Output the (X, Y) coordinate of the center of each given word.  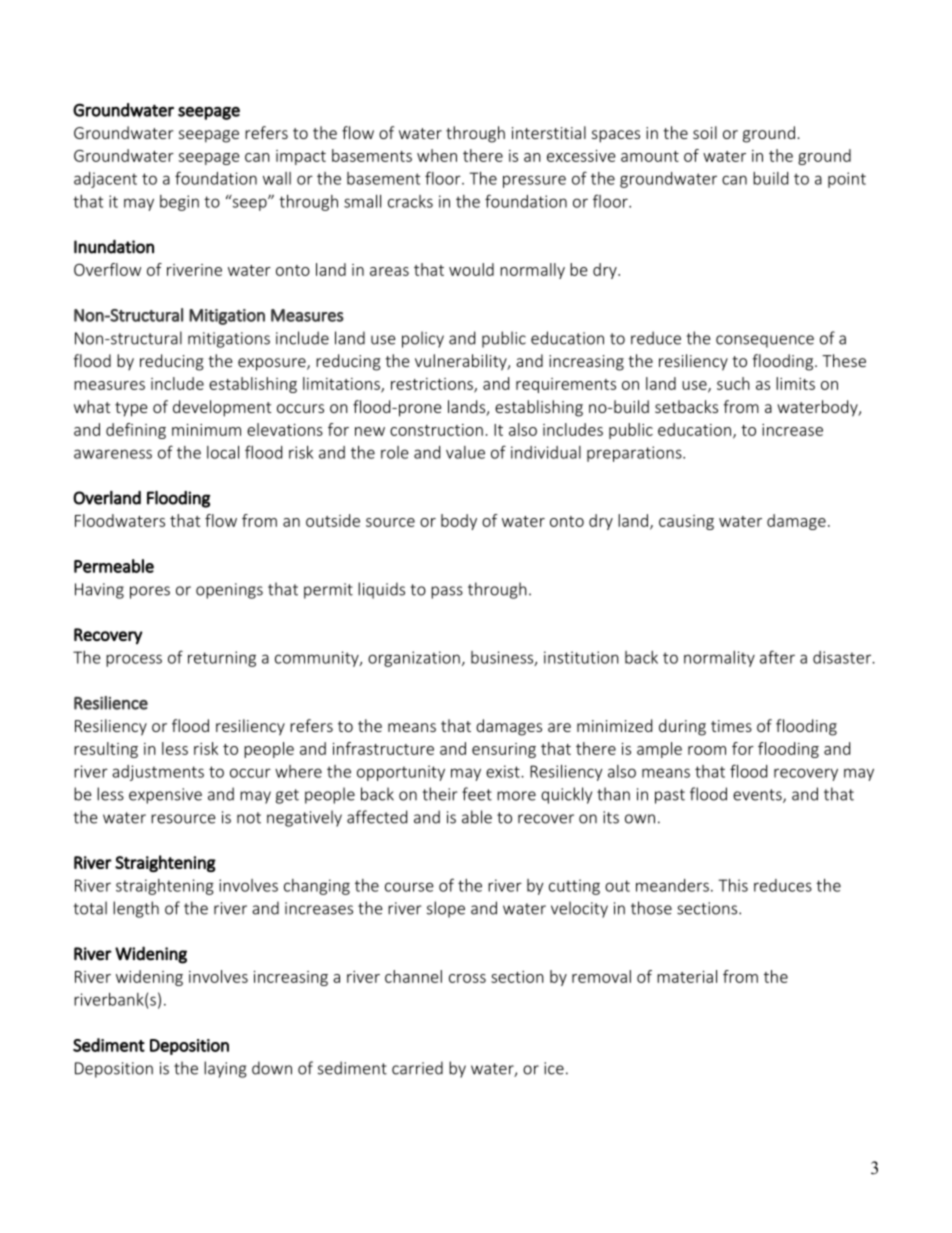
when (437, 155)
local (223, 452)
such (733, 383)
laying (225, 1069)
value (465, 452)
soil (705, 132)
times (731, 726)
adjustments (158, 773)
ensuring (504, 750)
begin (179, 203)
